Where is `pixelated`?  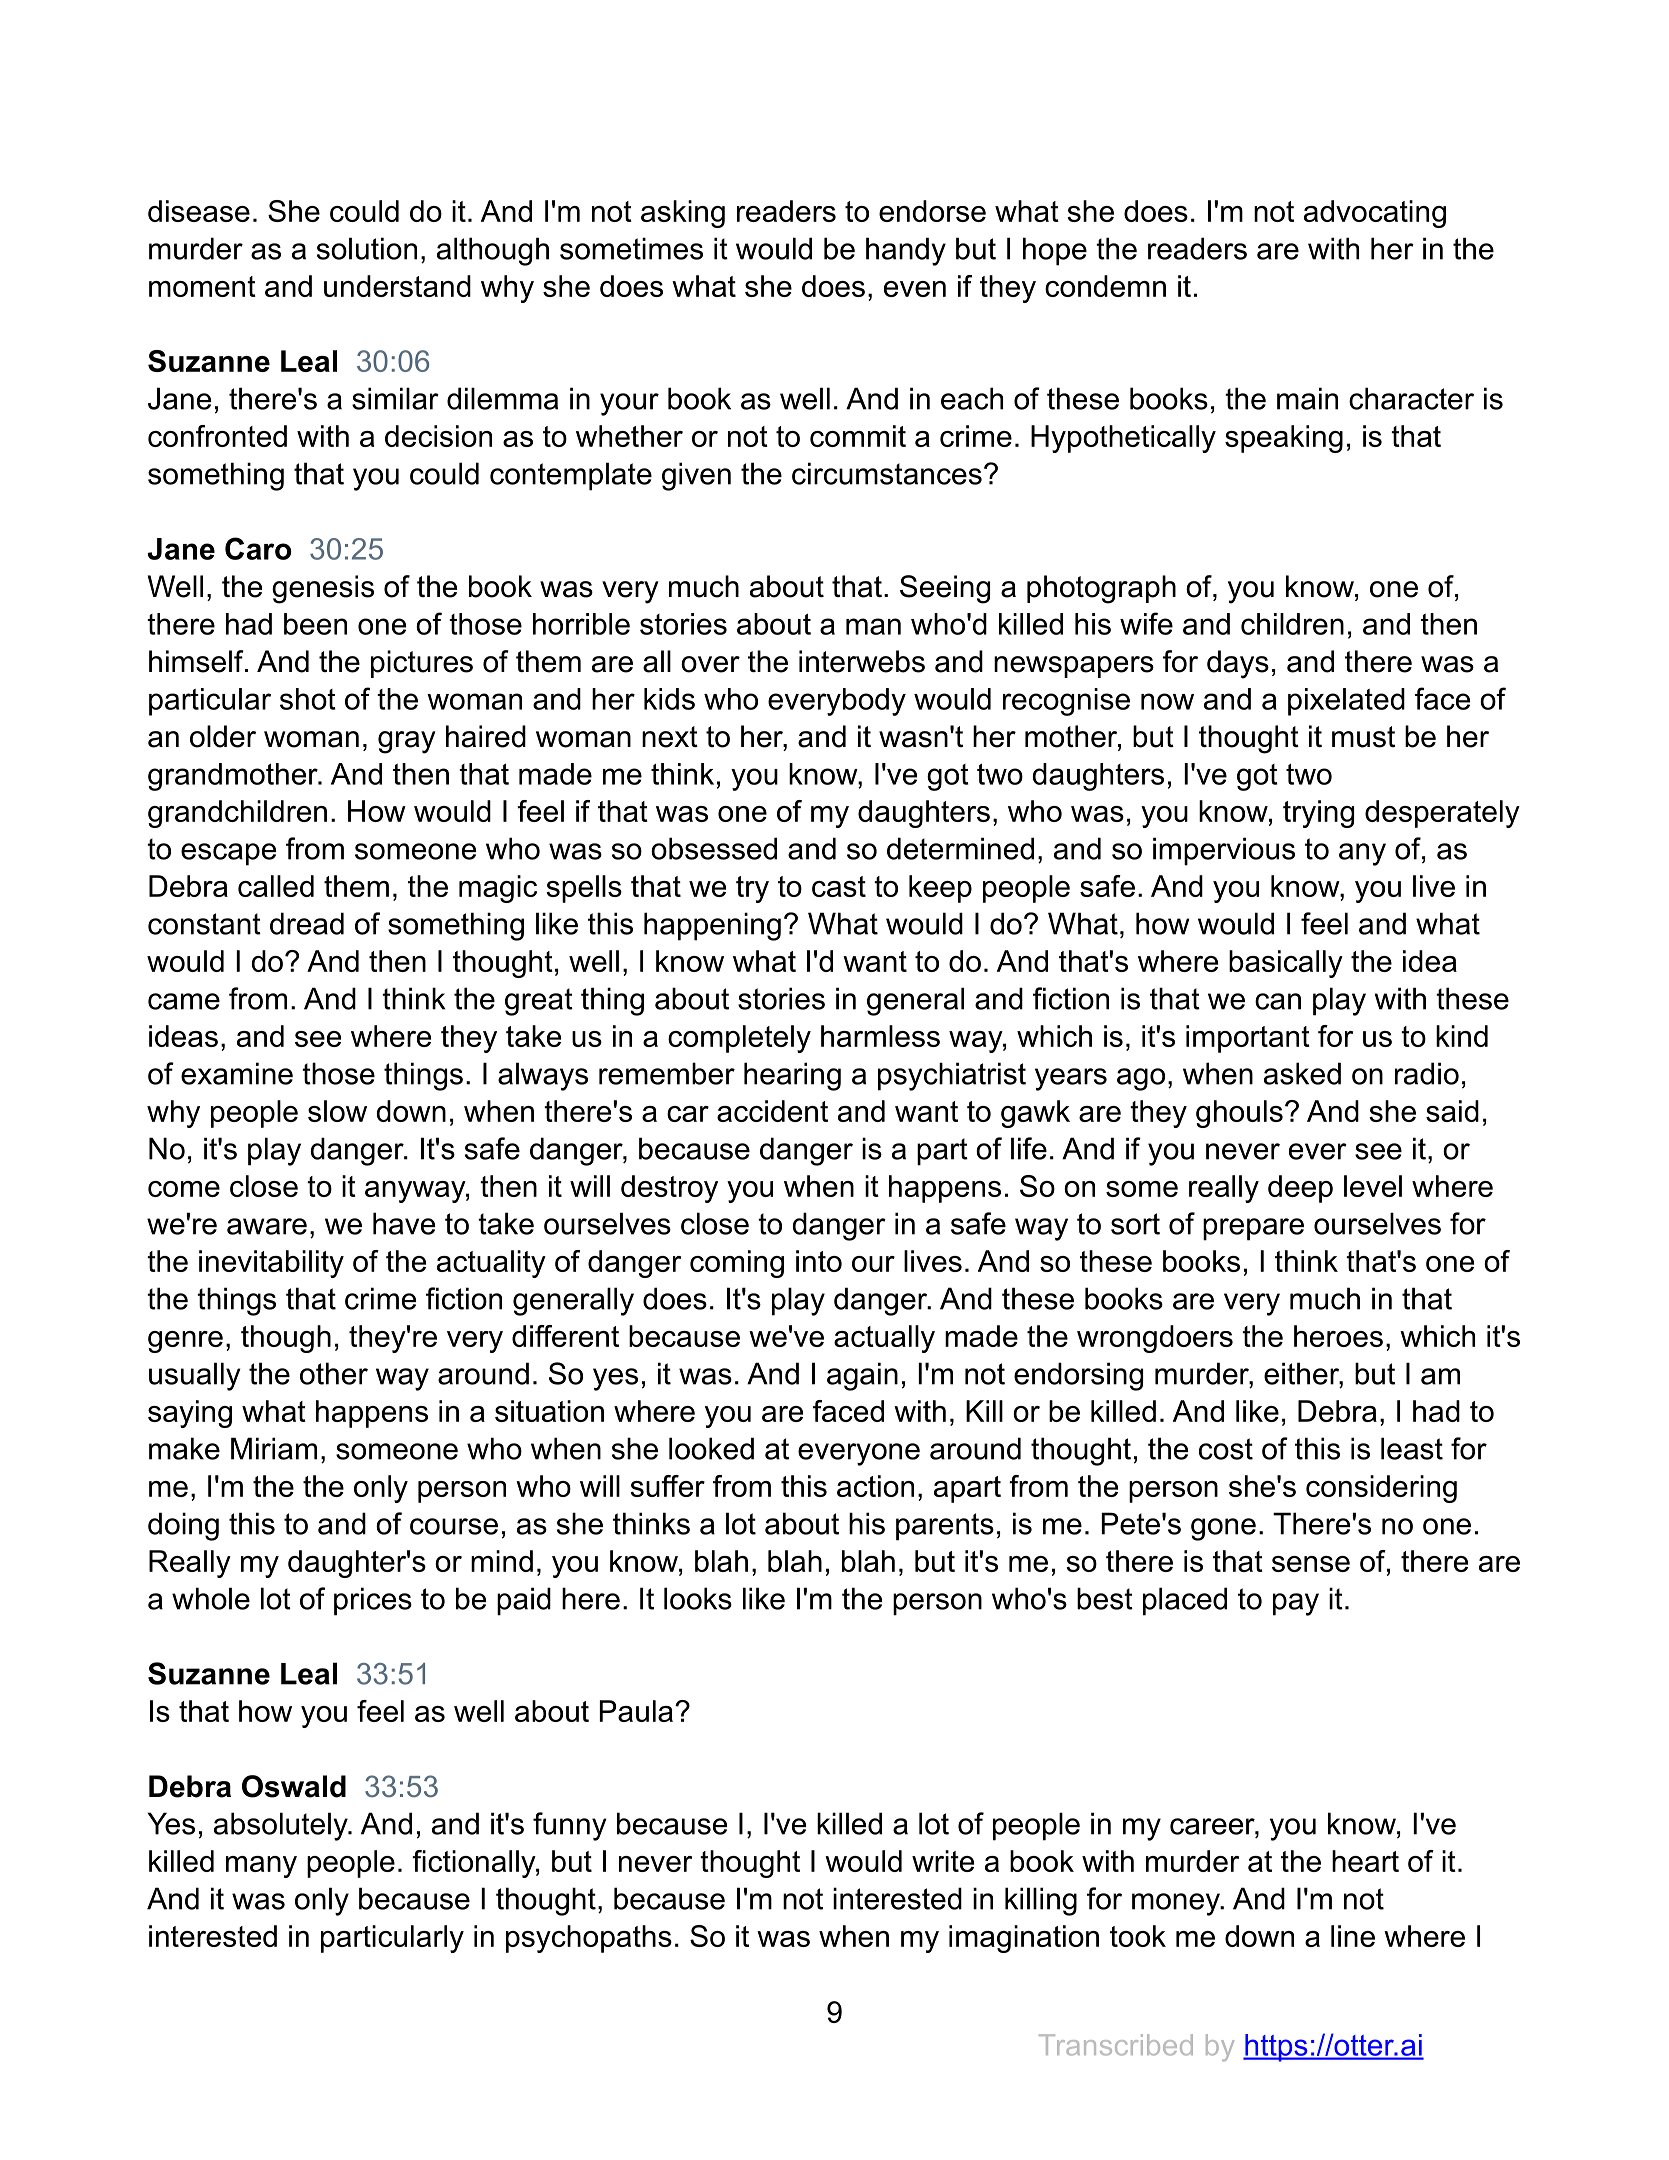 pixelated is located at coordinates (1346, 702).
